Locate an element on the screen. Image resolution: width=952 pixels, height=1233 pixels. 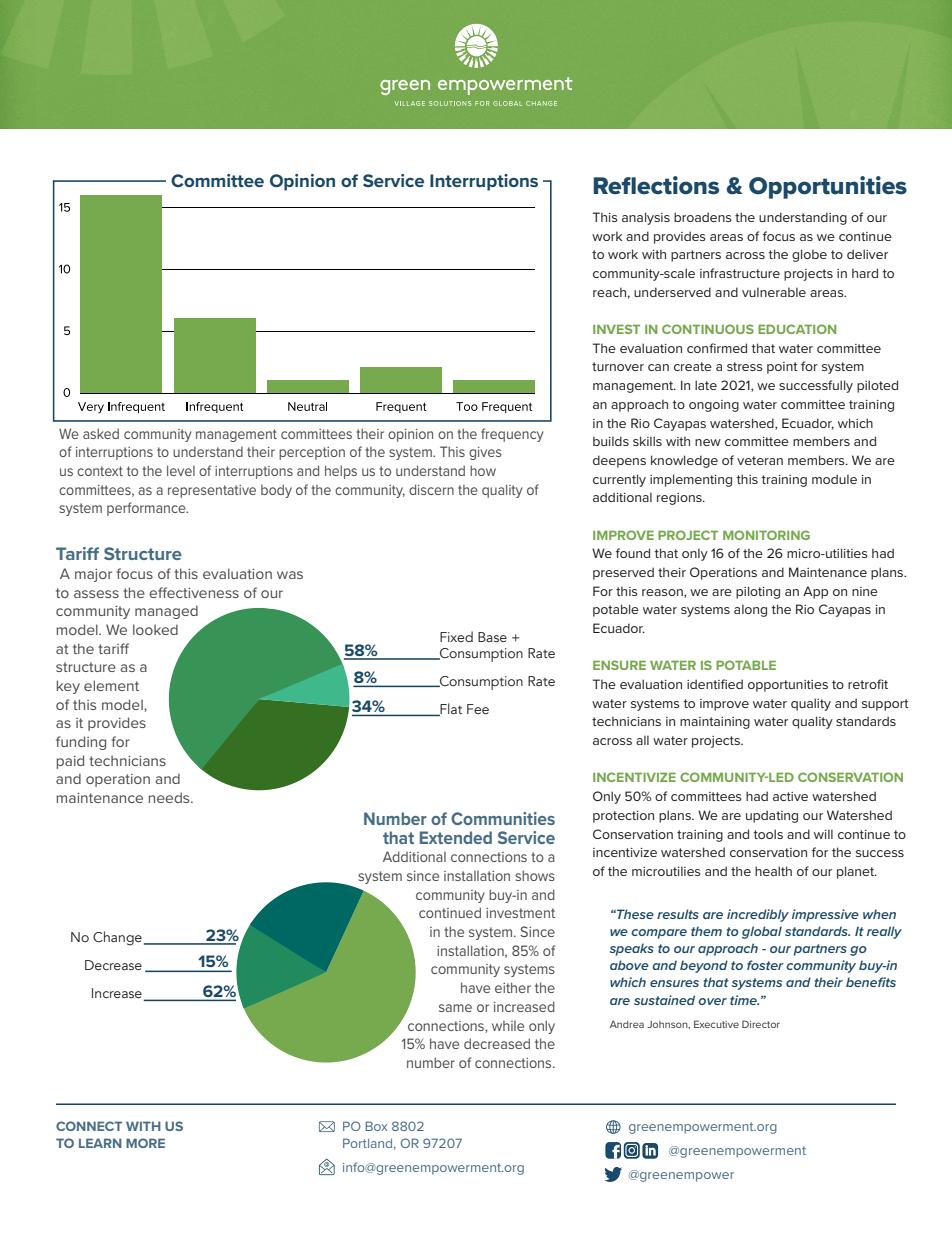
Box is located at coordinates (377, 1126).
